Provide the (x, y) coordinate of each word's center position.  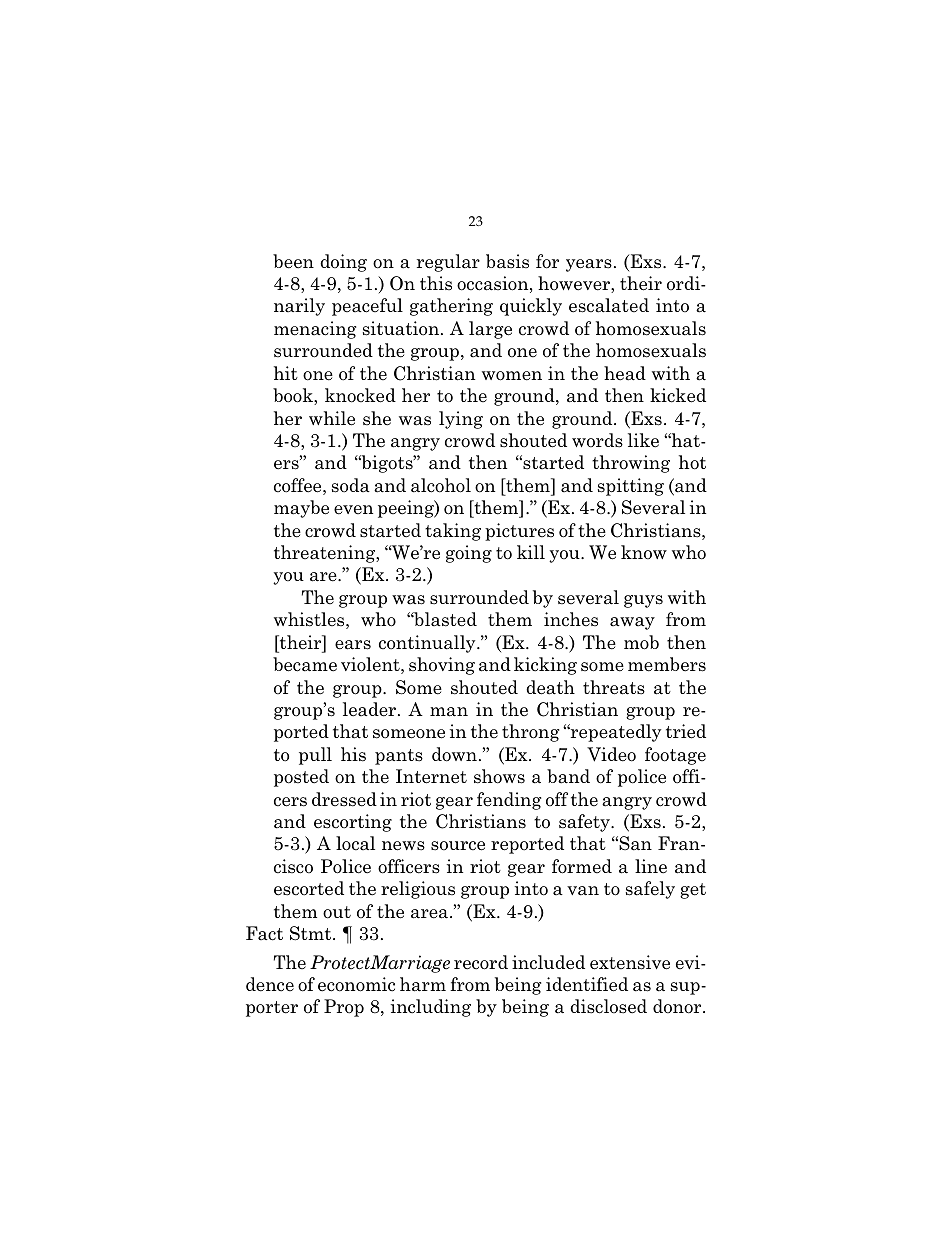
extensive (630, 962)
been (293, 261)
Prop (344, 1008)
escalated (609, 305)
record (481, 962)
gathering (451, 307)
